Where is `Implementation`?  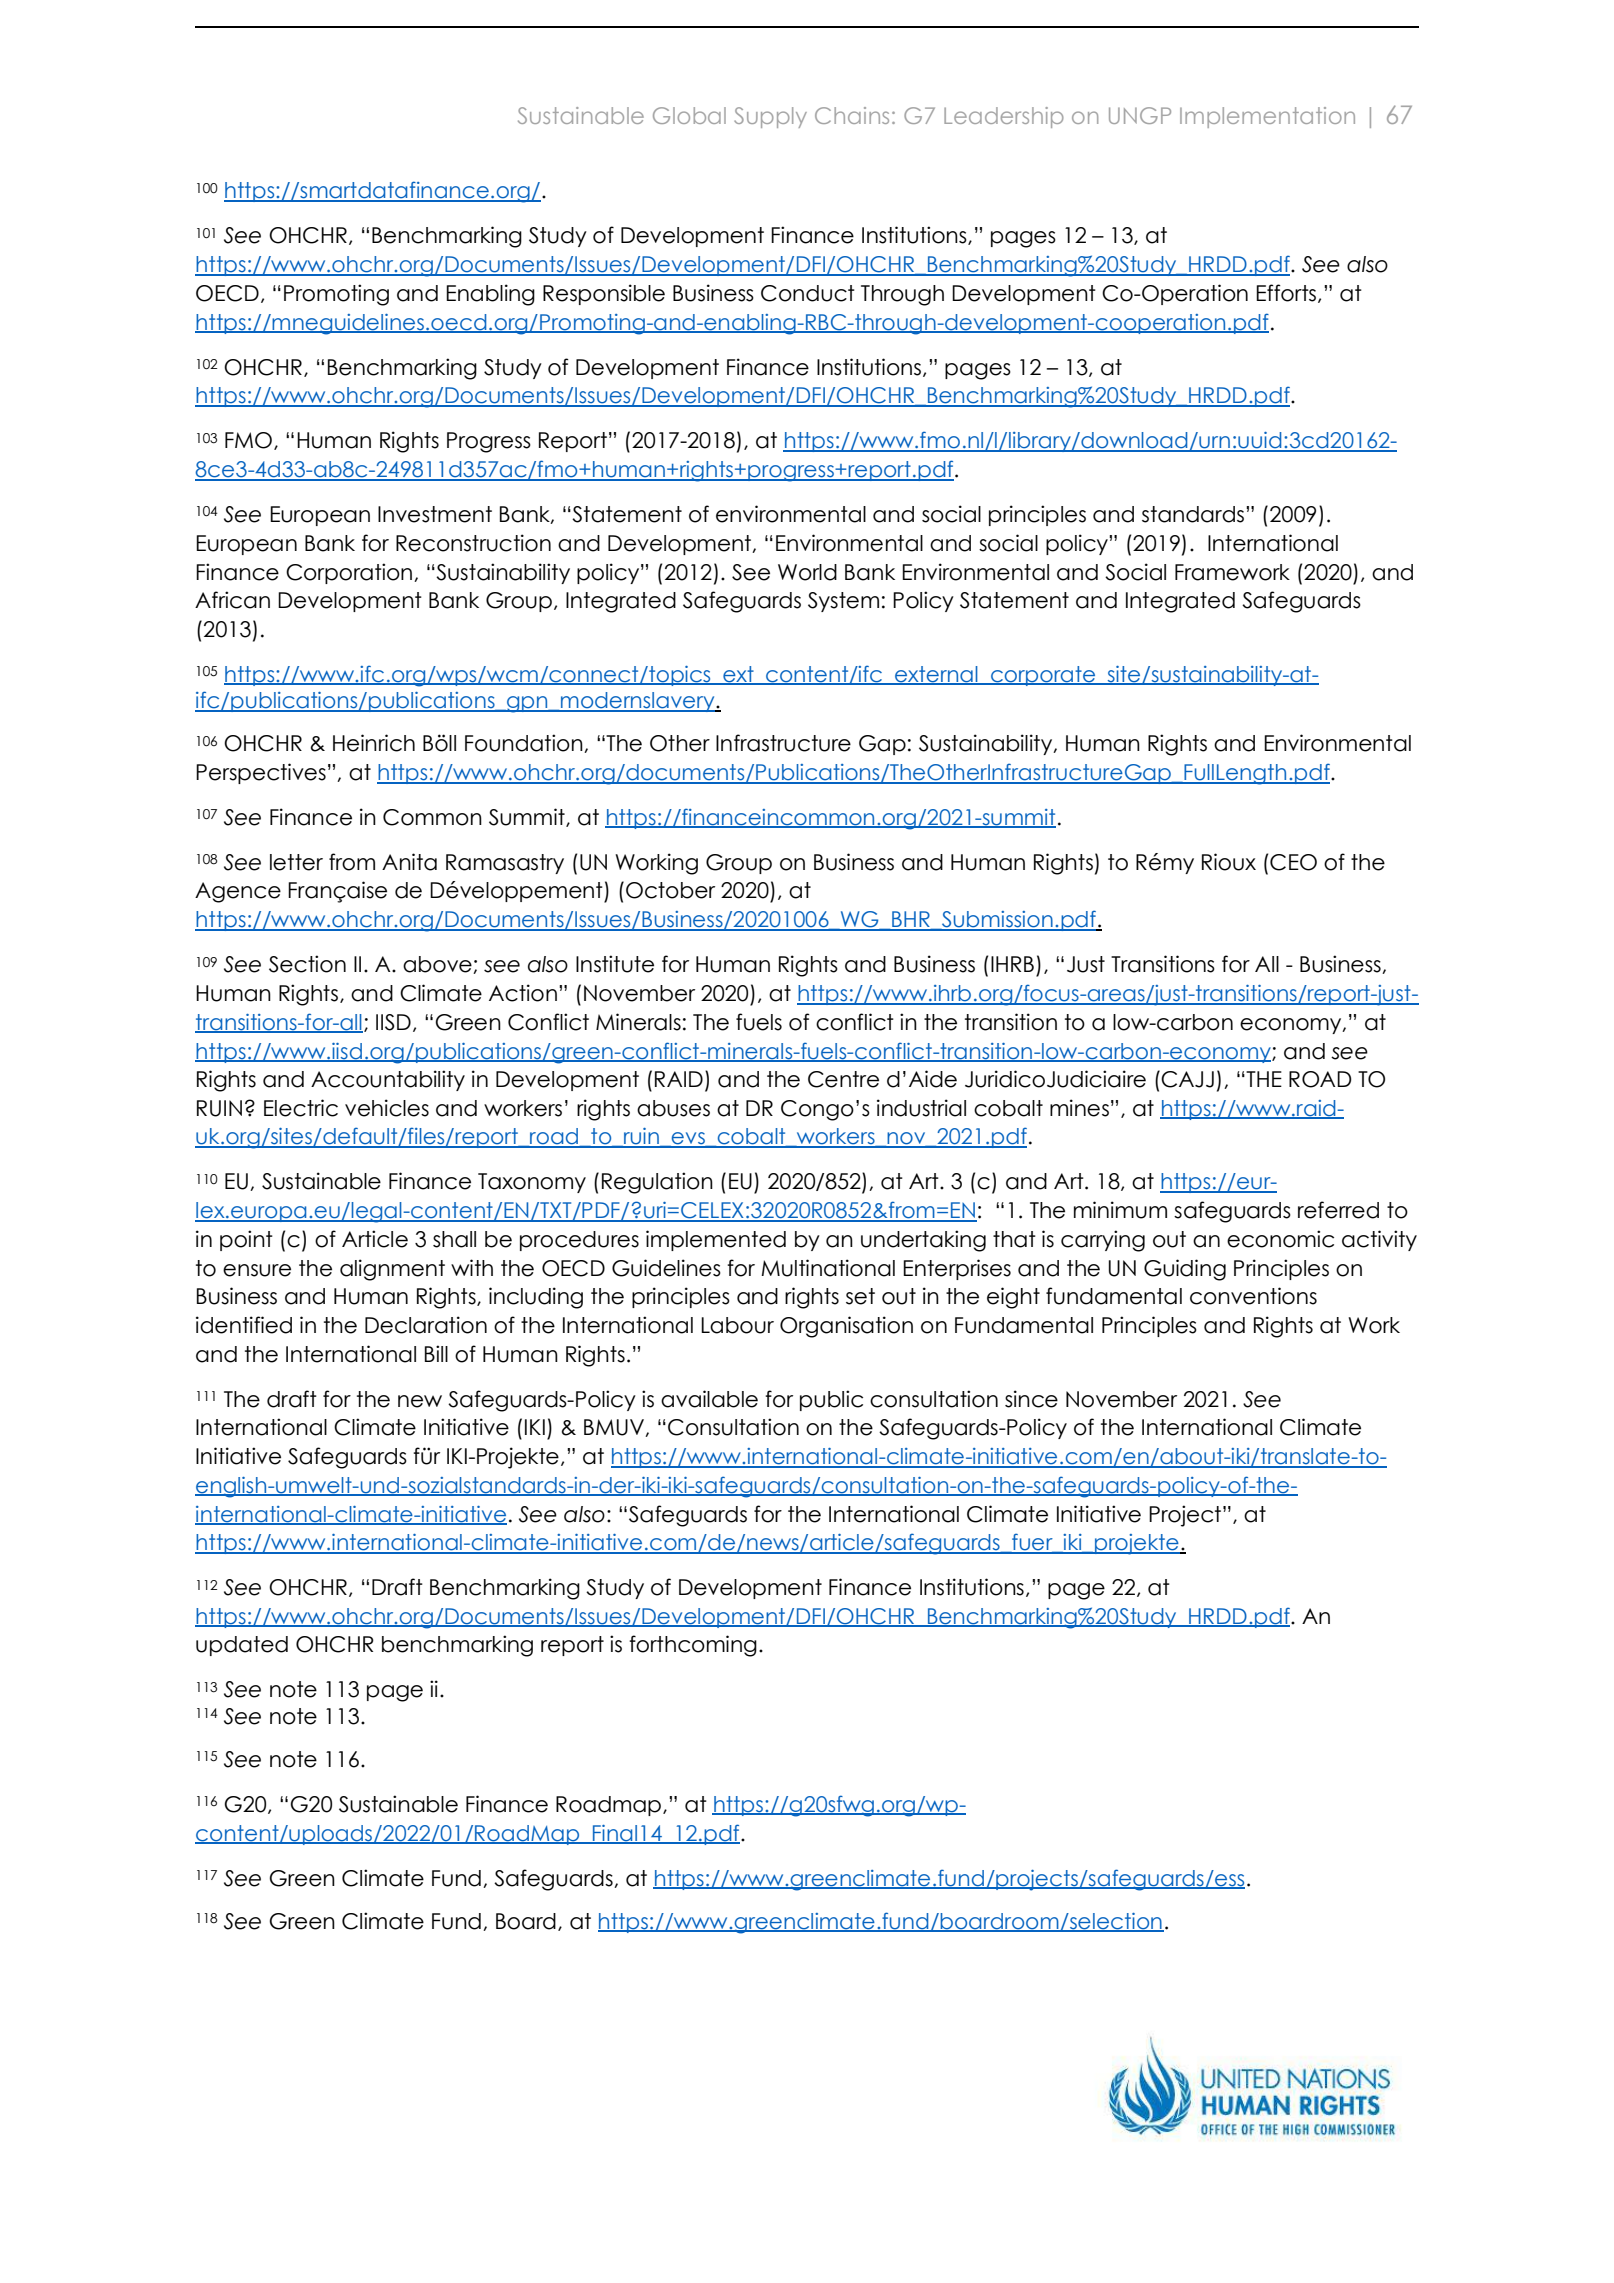
Implementation is located at coordinates (1267, 117).
